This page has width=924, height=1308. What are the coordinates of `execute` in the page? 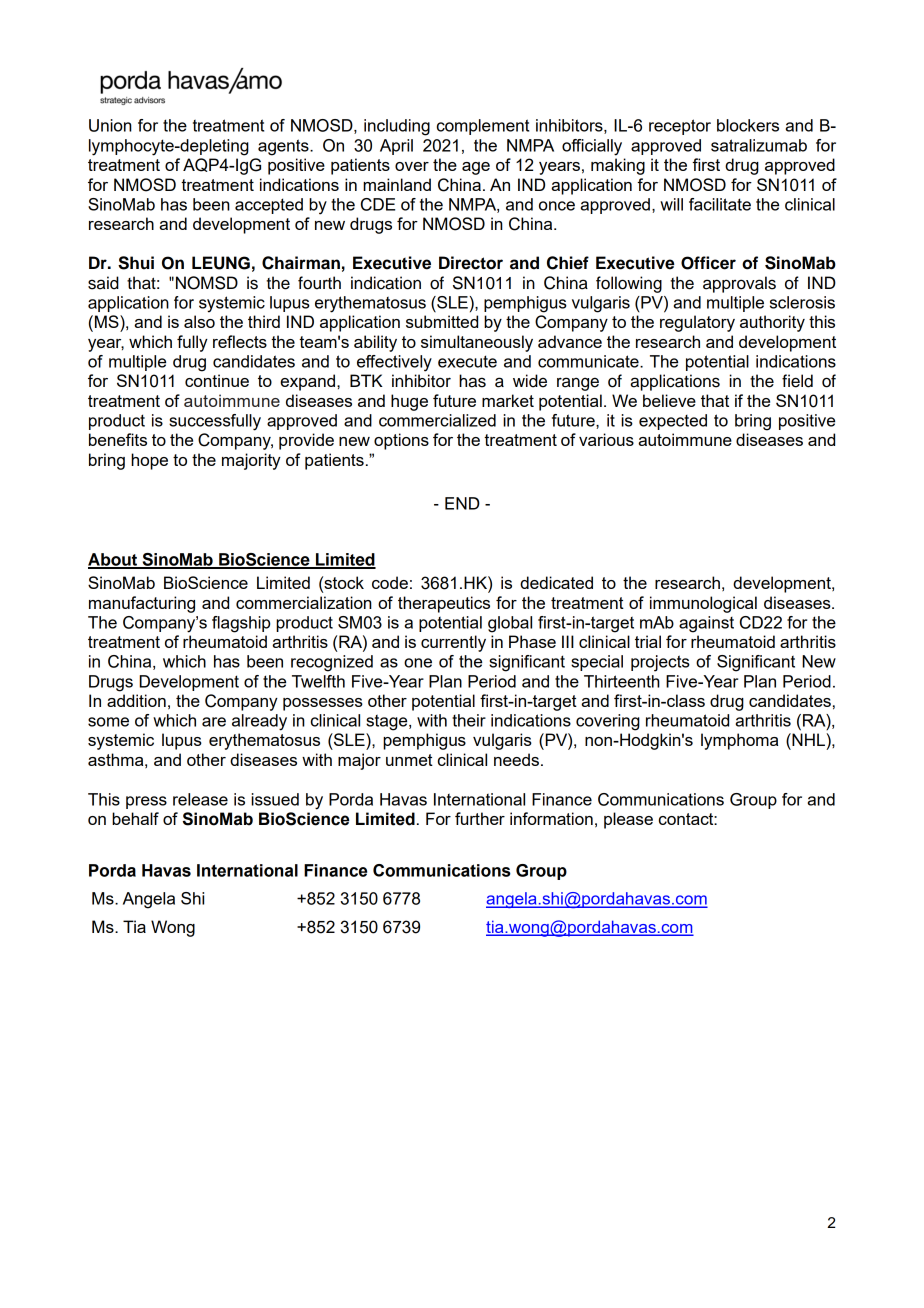 It's located at (467, 361).
